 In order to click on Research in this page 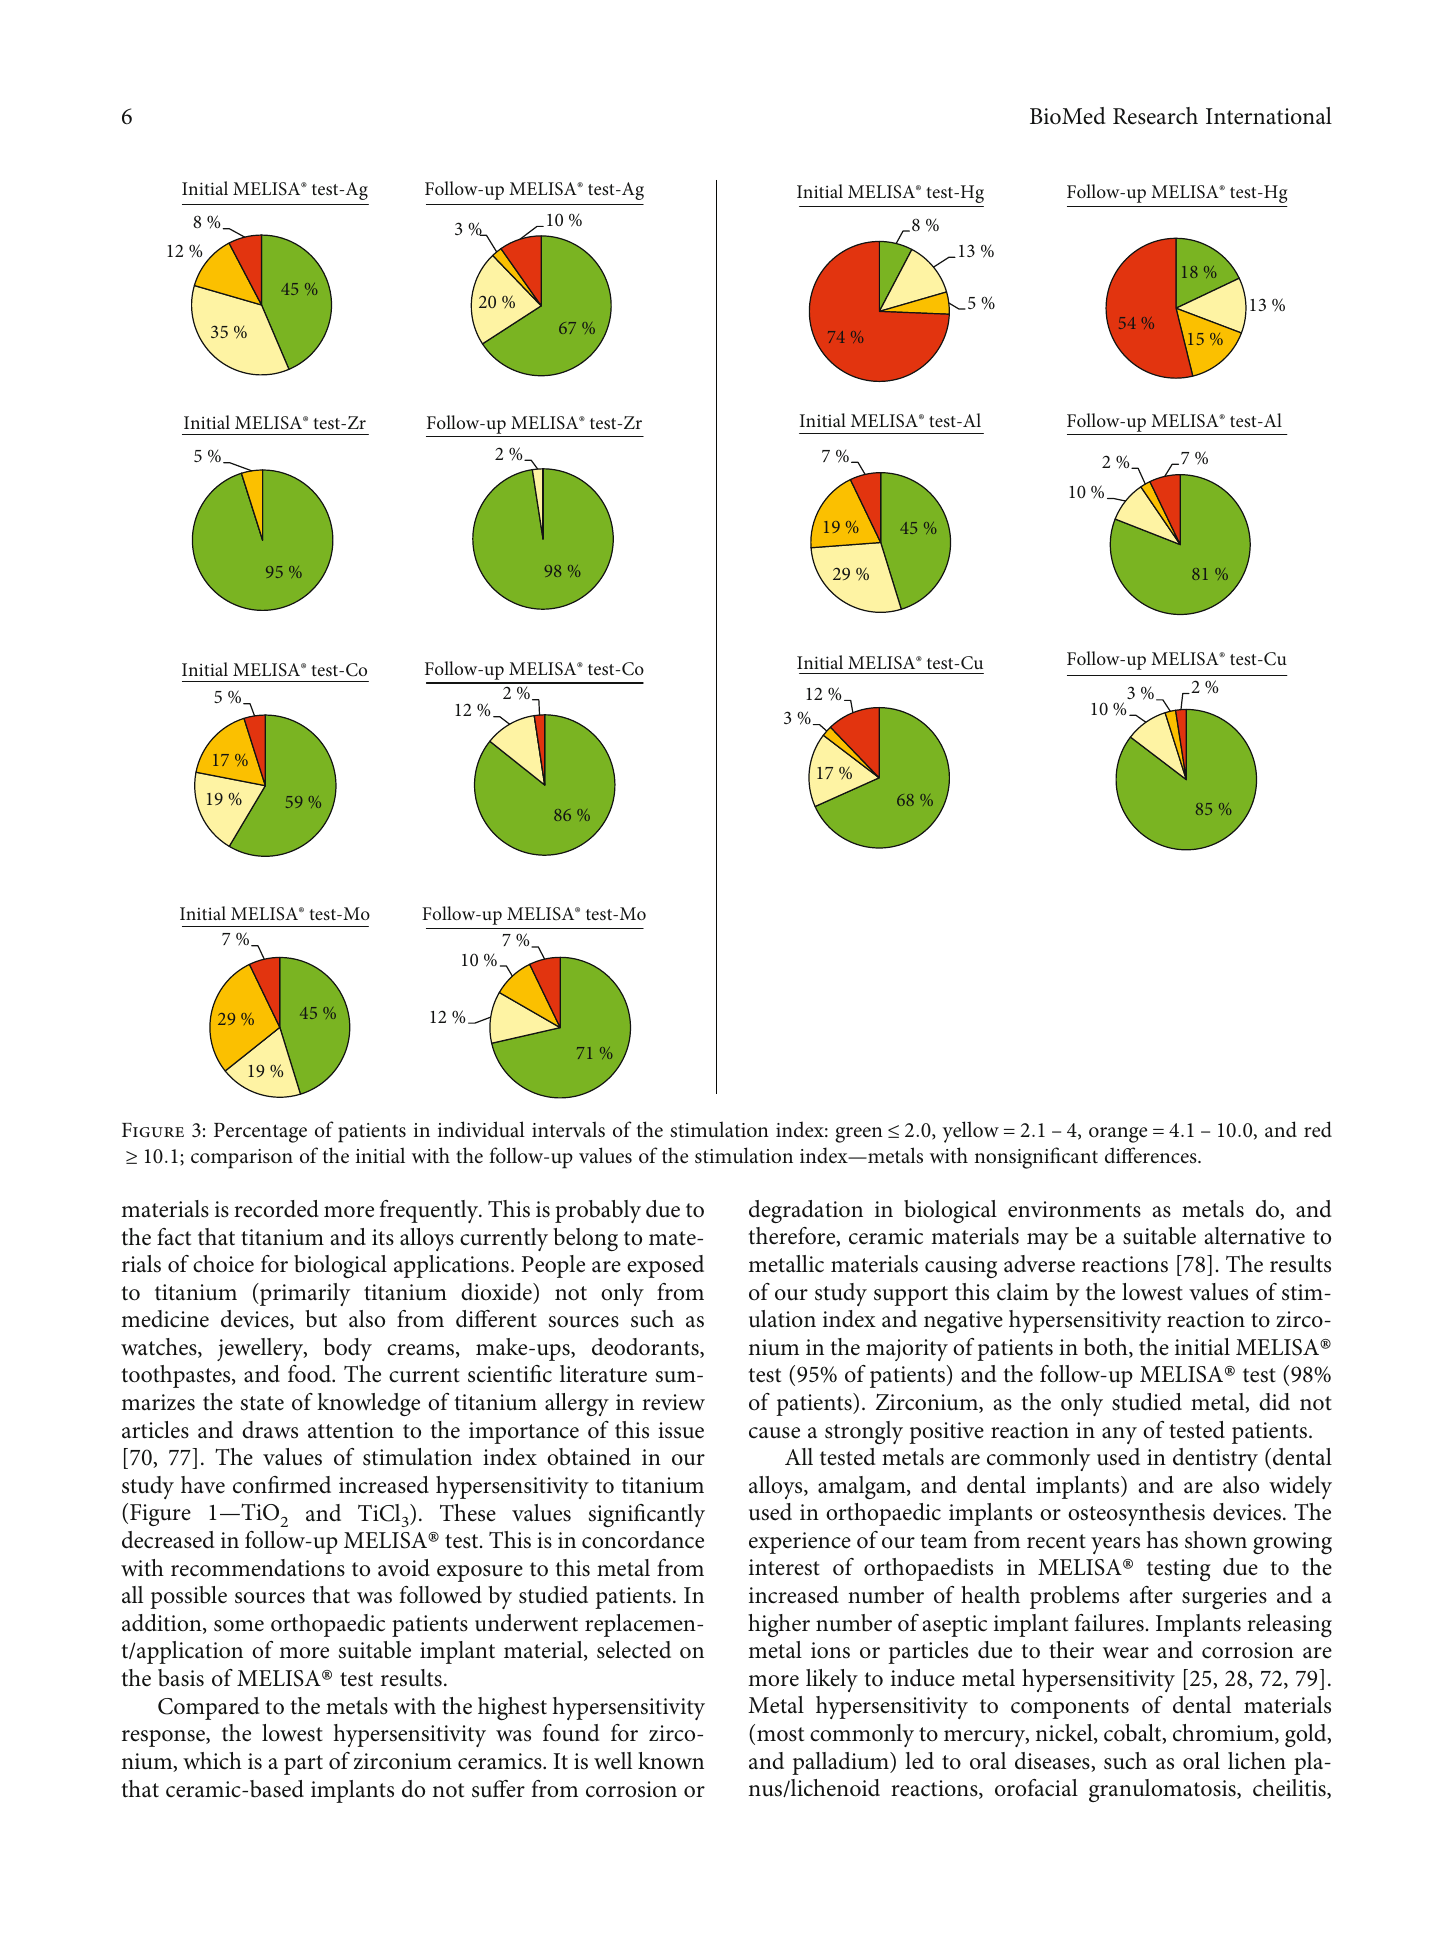, I will do `click(1155, 116)`.
